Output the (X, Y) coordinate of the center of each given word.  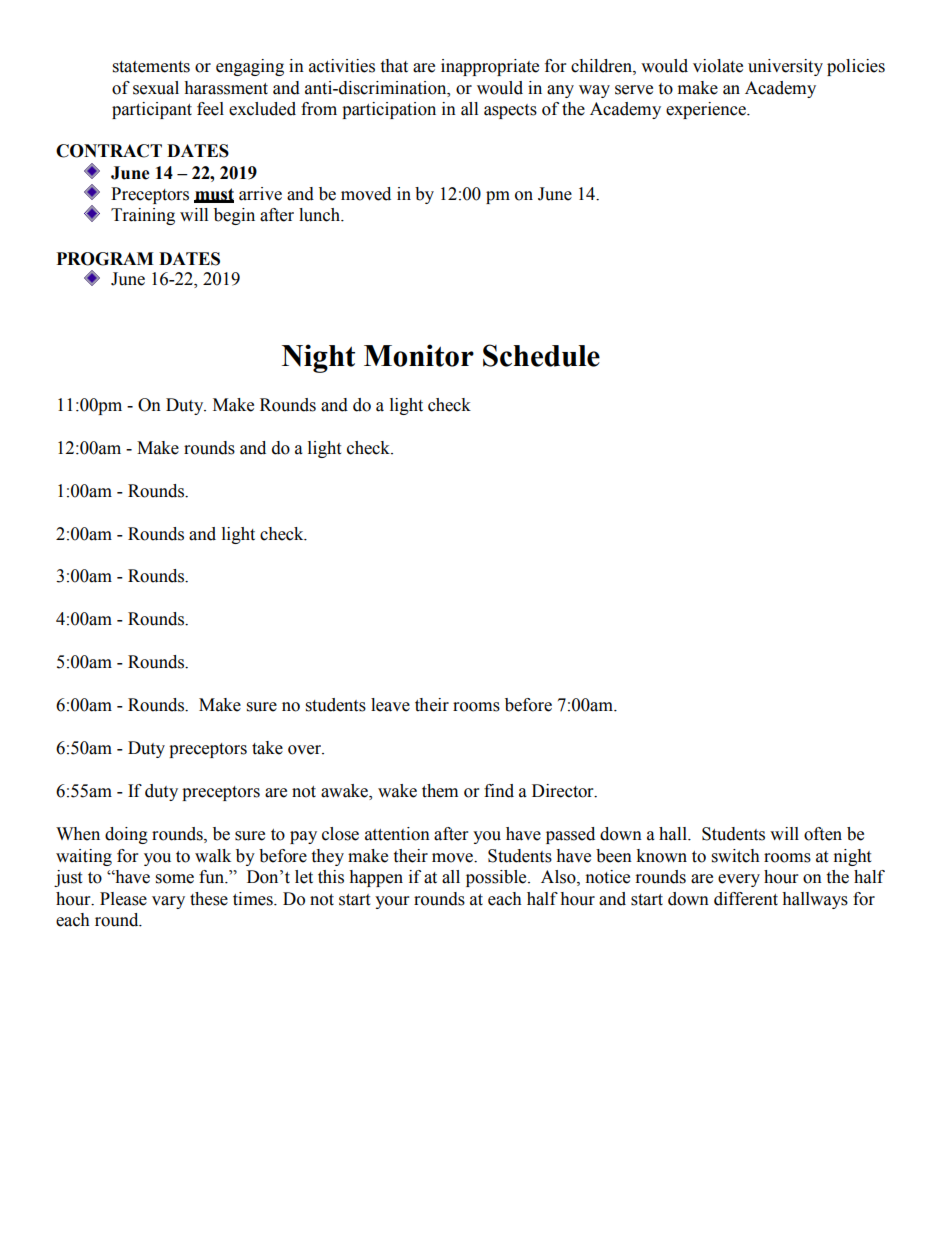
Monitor (419, 355)
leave (390, 705)
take (267, 748)
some (175, 879)
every (739, 880)
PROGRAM (105, 259)
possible (497, 878)
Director (564, 791)
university (785, 67)
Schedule (541, 355)
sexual (156, 88)
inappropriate (490, 67)
